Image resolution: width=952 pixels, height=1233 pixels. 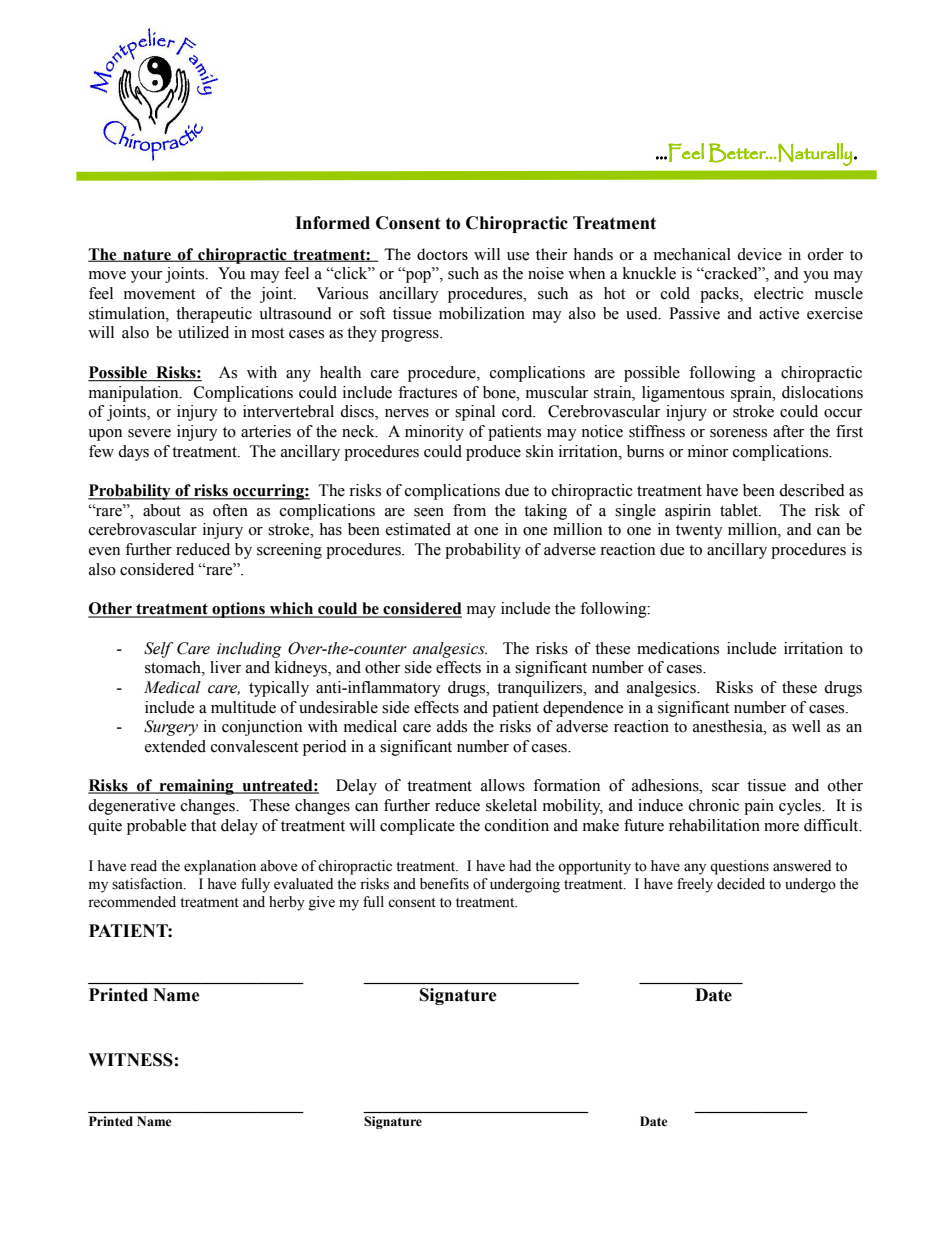 I want to click on WITNESS, so click(x=130, y=1060).
